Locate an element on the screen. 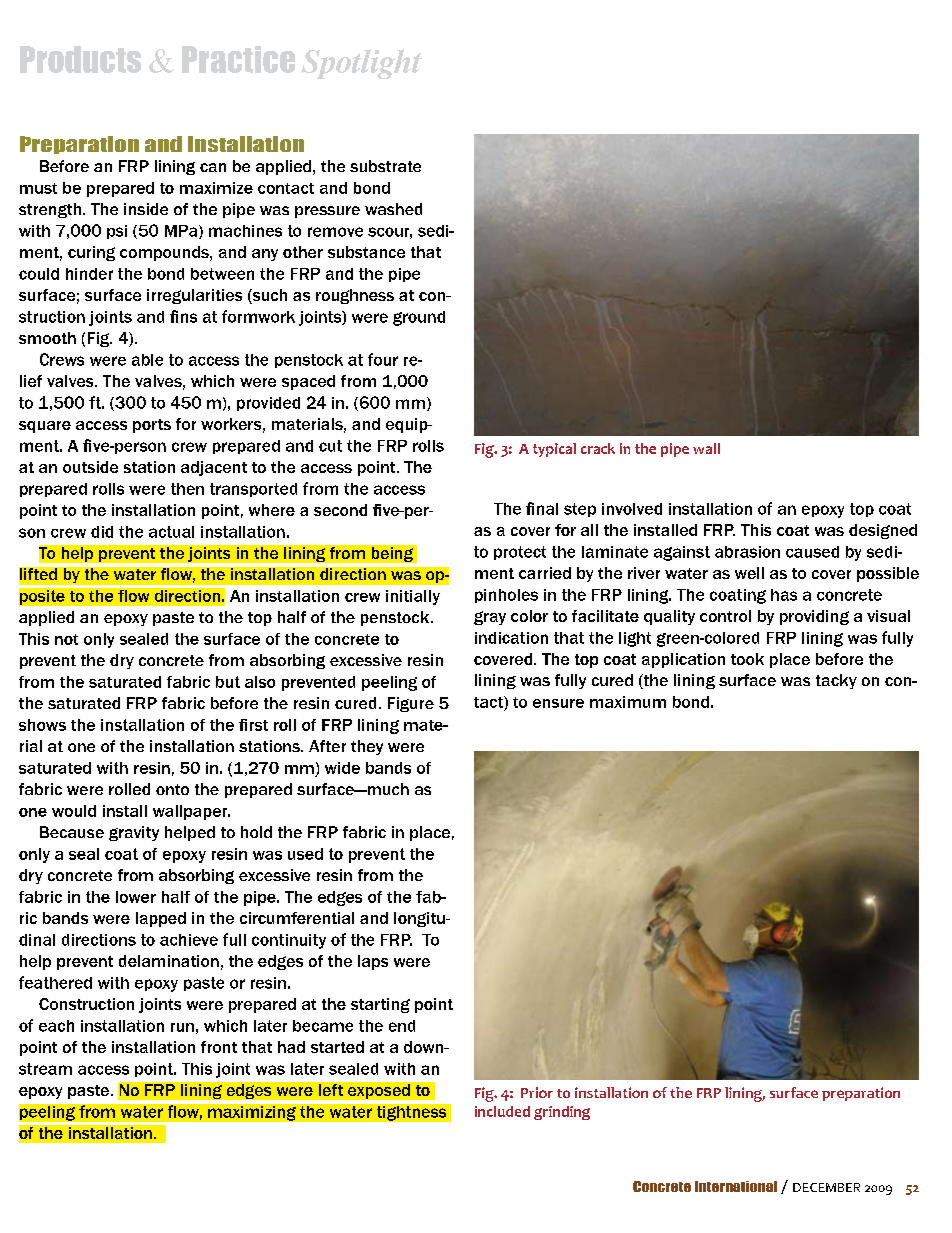  took is located at coordinates (747, 659).
